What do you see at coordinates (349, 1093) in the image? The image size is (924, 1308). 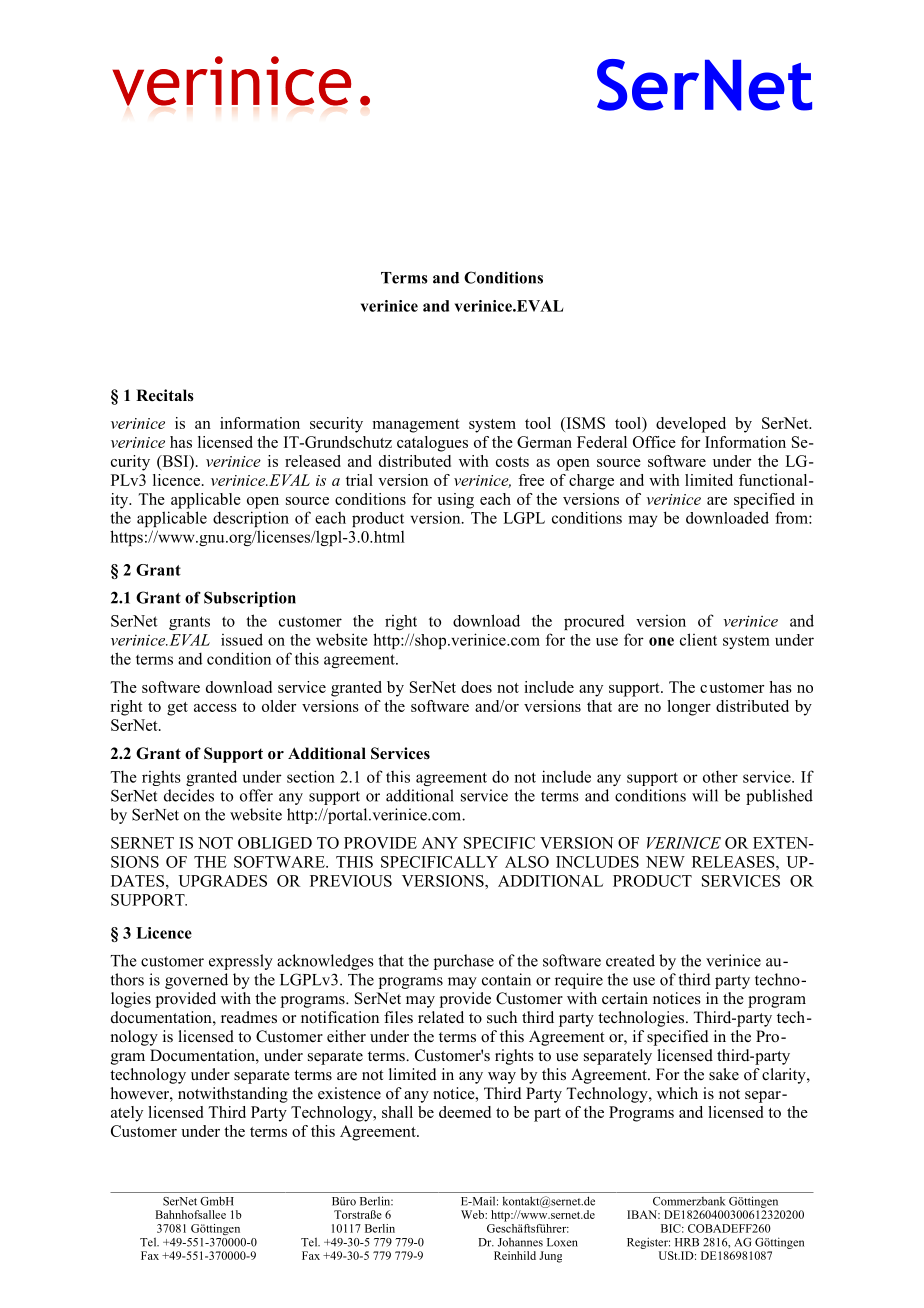 I see `existence` at bounding box center [349, 1093].
